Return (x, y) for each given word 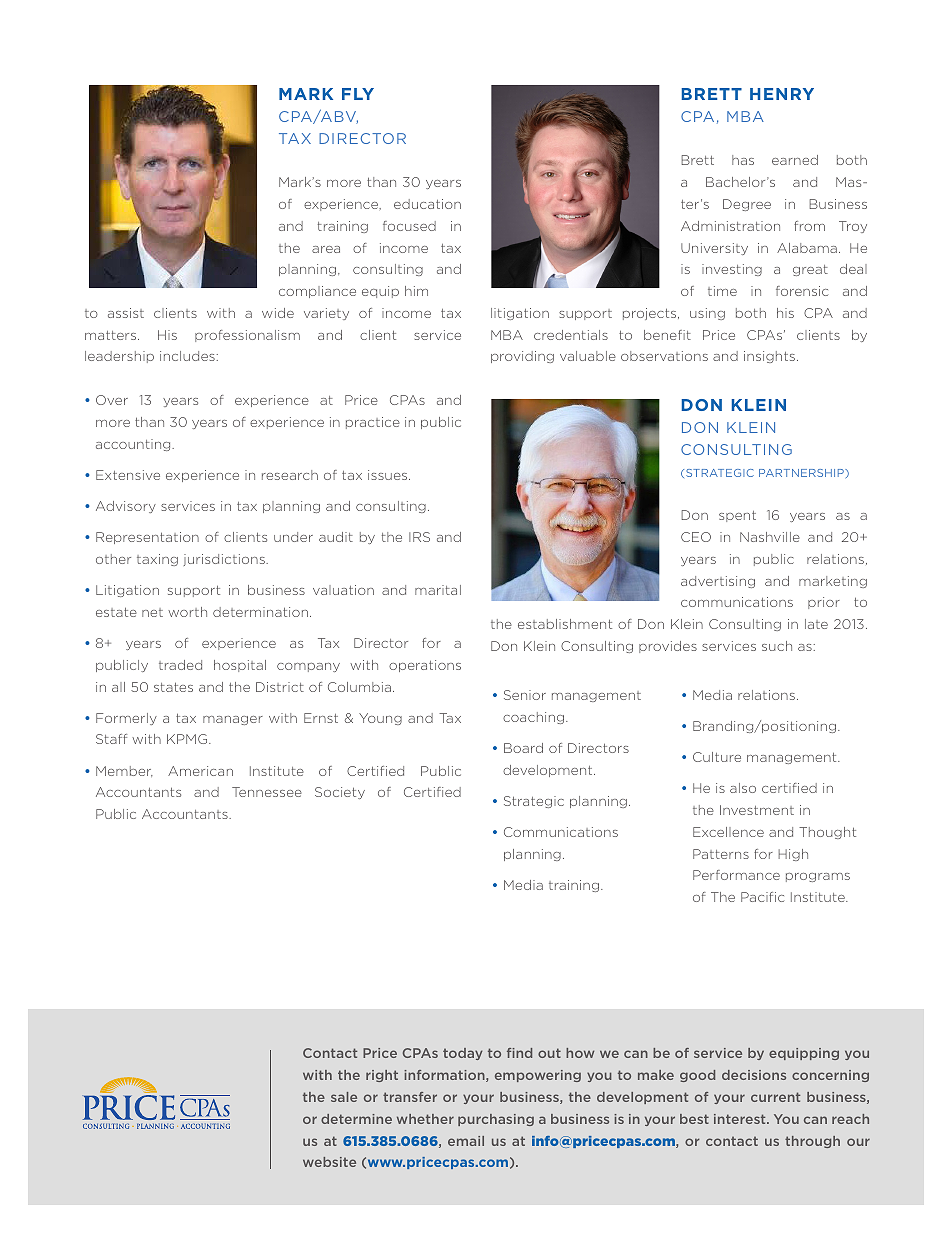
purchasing (496, 1120)
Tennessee (267, 792)
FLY (358, 94)
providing (522, 357)
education (427, 204)
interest (741, 1119)
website (329, 1162)
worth (187, 612)
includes (187, 356)
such (777, 646)
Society (340, 793)
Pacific (762, 897)
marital (438, 590)
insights (769, 357)
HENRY (782, 94)
